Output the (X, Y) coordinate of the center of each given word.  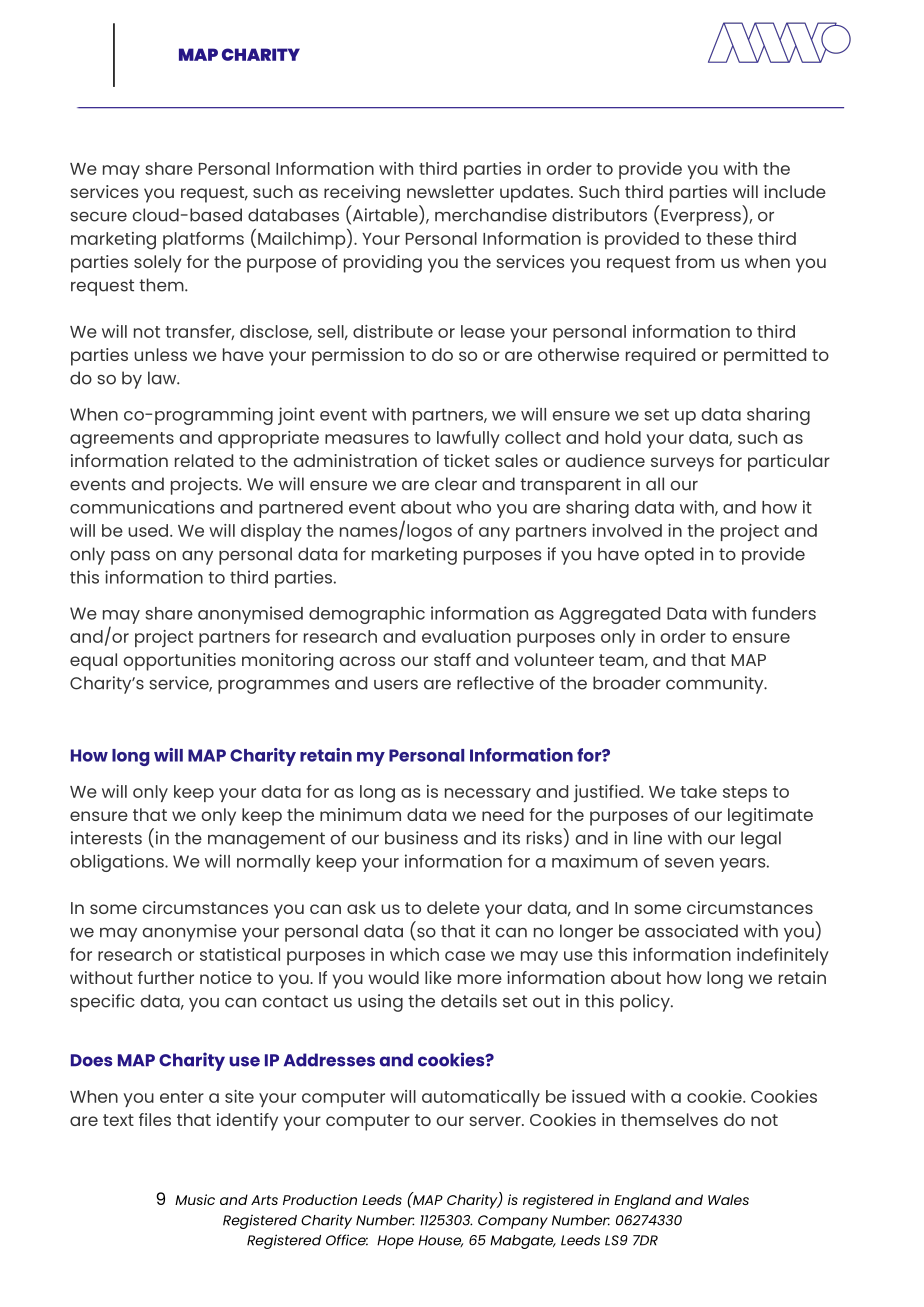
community (716, 685)
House (440, 1241)
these (730, 238)
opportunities (180, 662)
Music (195, 1199)
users (396, 685)
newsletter (450, 191)
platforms (203, 240)
